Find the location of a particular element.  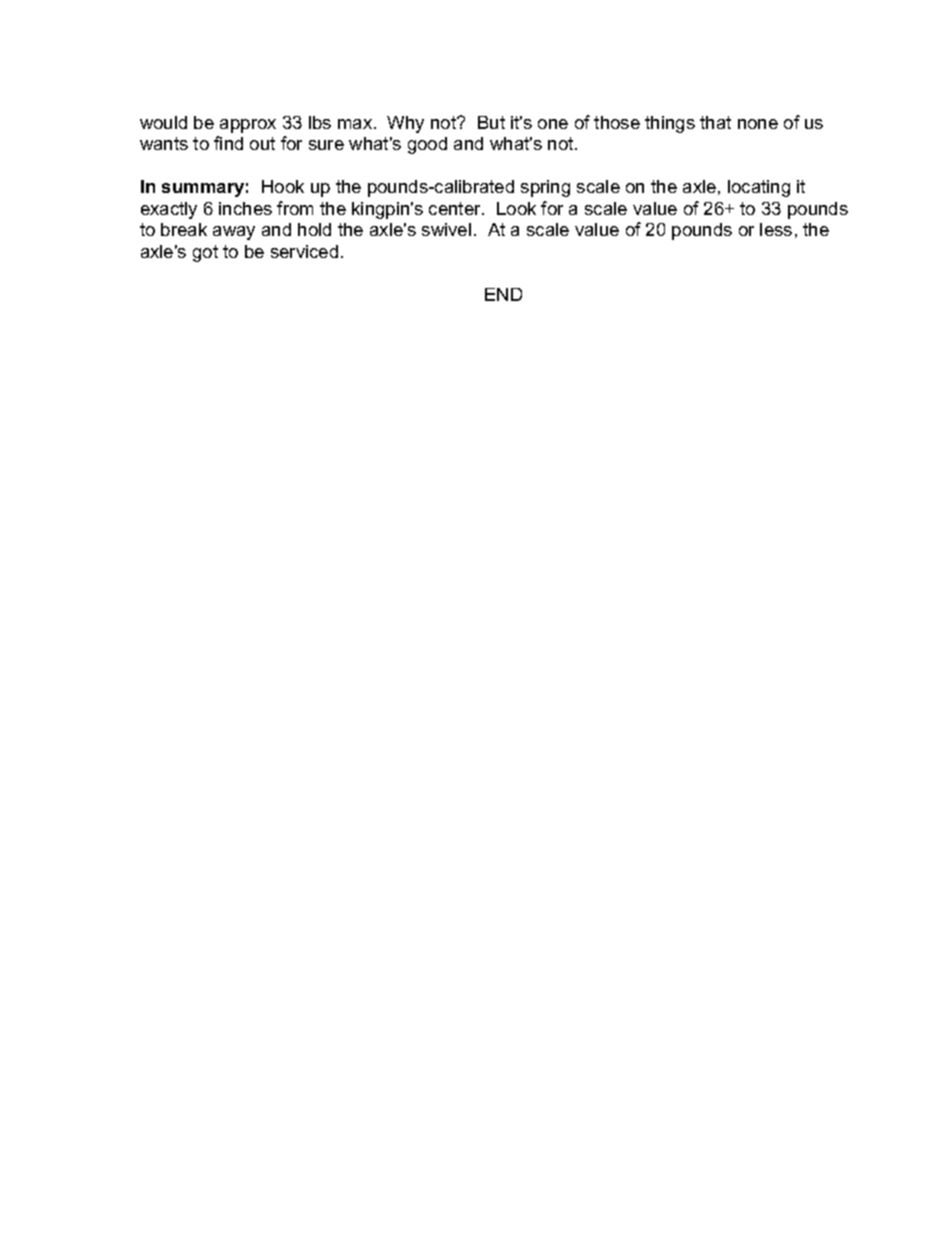

that is located at coordinates (715, 122).
